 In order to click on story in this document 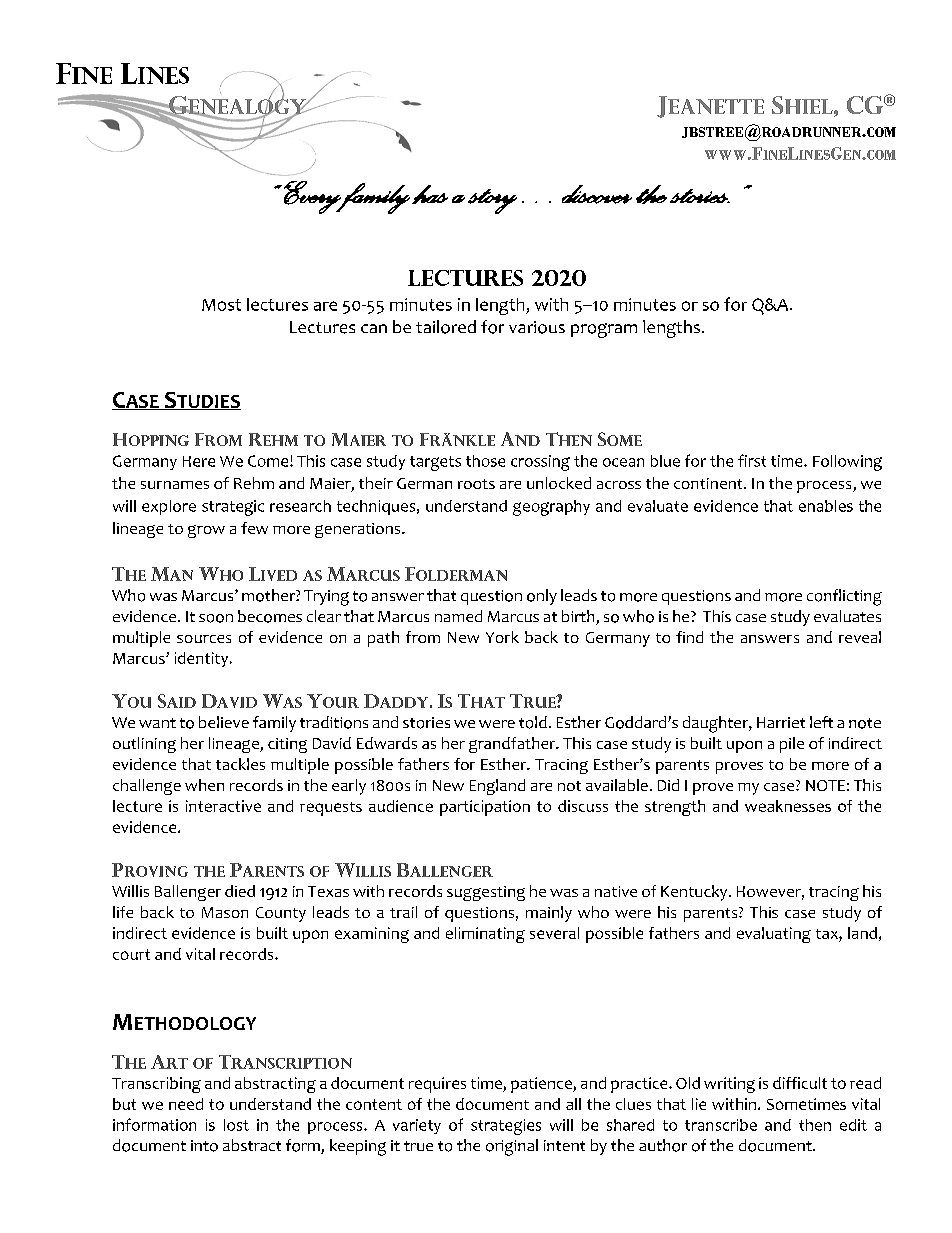, I will do `click(492, 201)`.
